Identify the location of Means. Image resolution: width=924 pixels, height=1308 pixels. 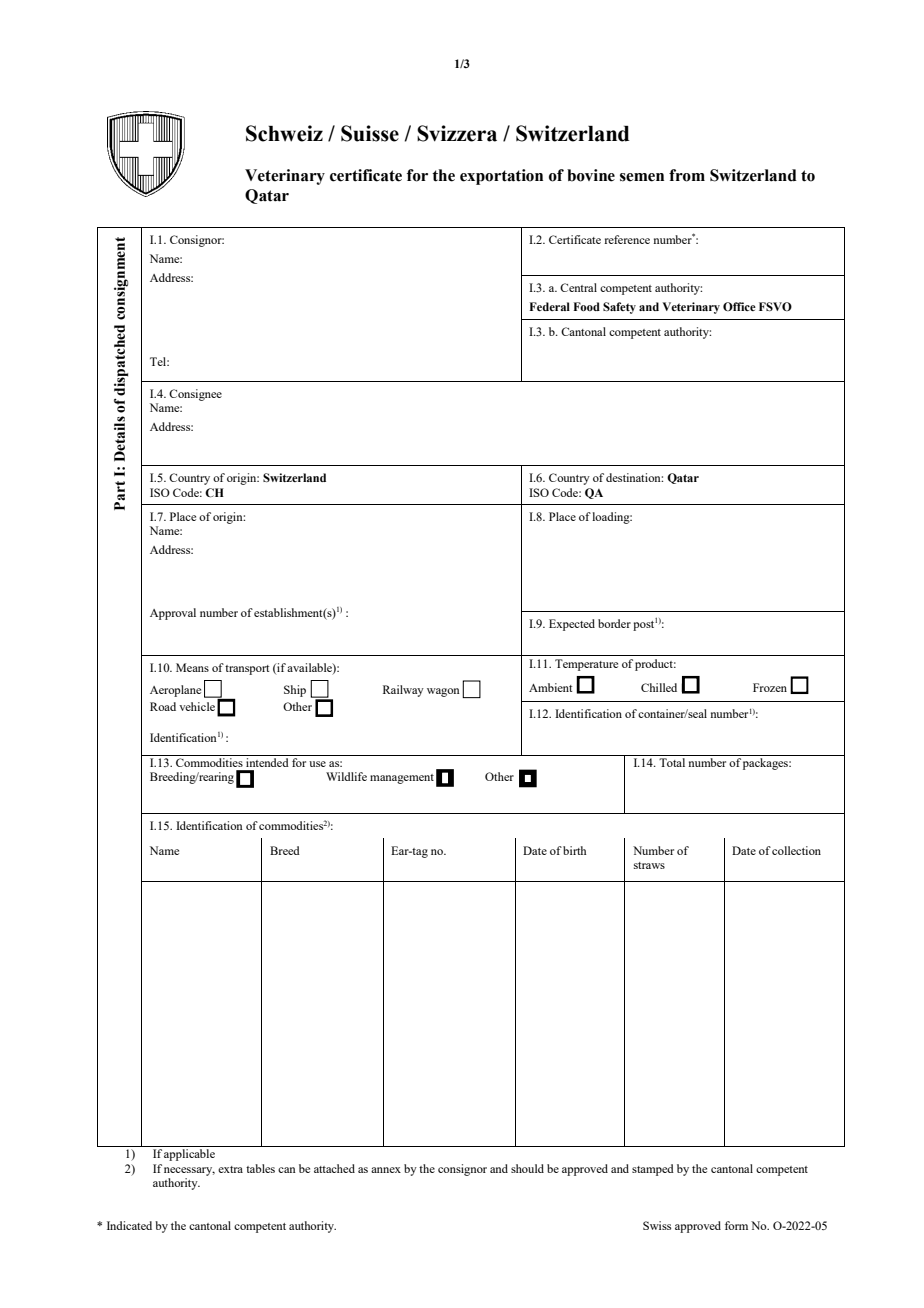
(192, 667).
